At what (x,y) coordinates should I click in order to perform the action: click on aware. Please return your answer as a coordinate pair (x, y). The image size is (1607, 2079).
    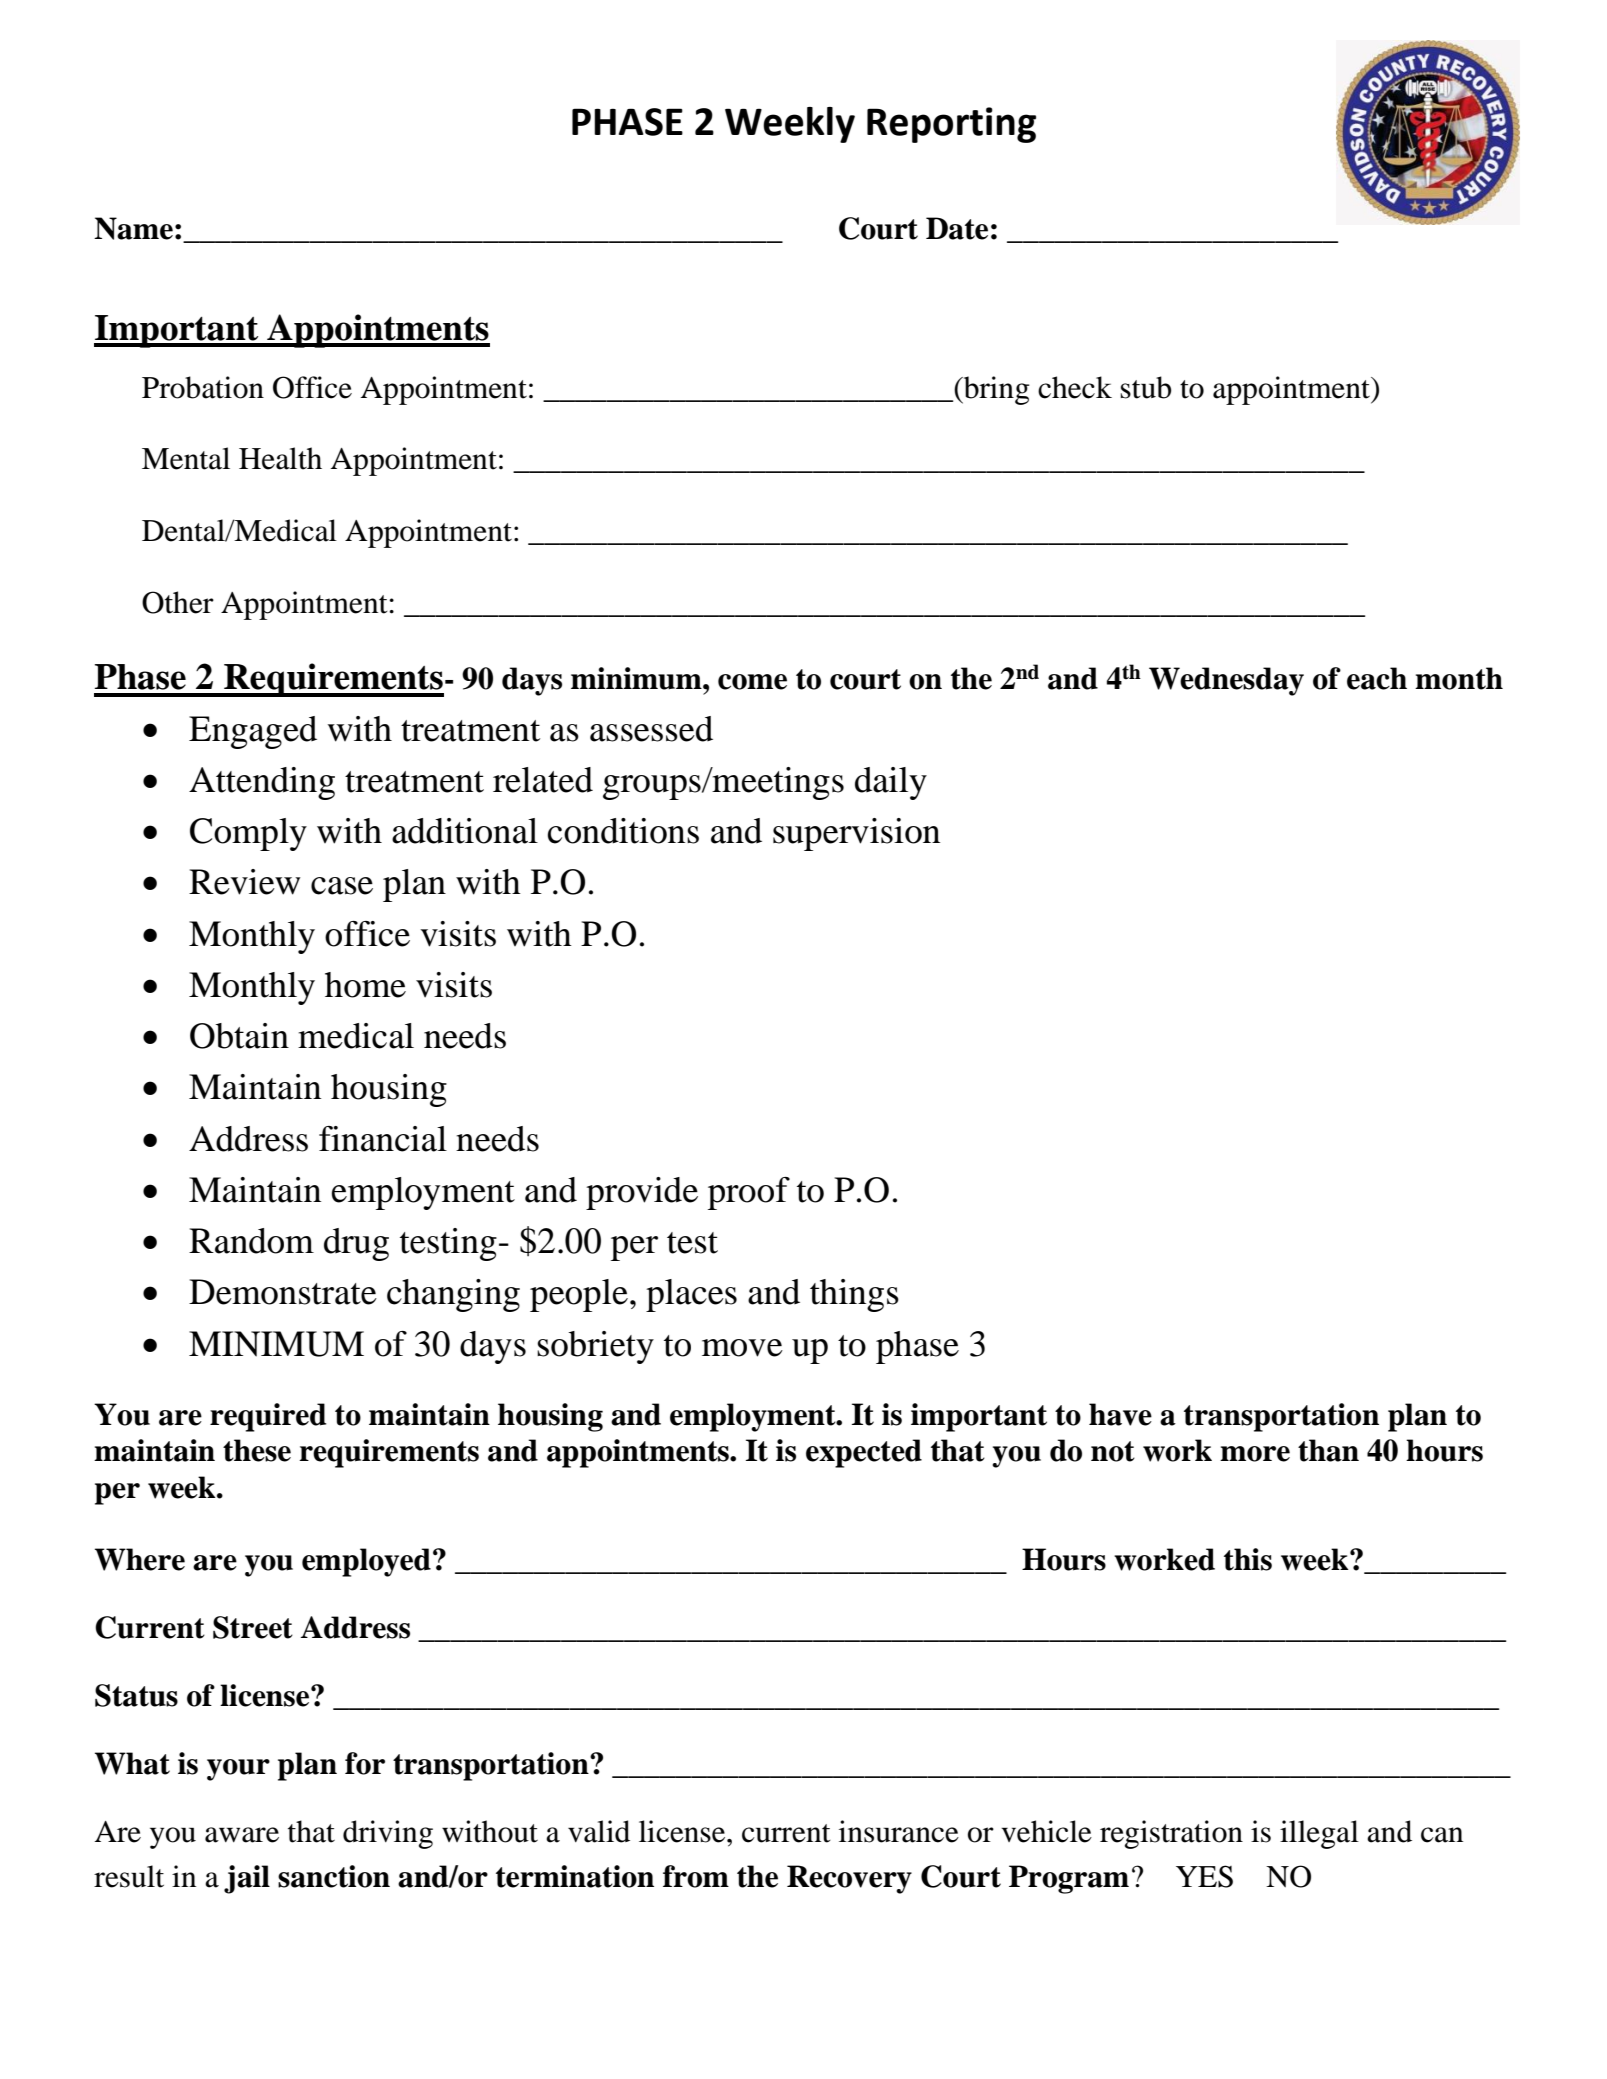
    Looking at the image, I should click on (242, 1835).
